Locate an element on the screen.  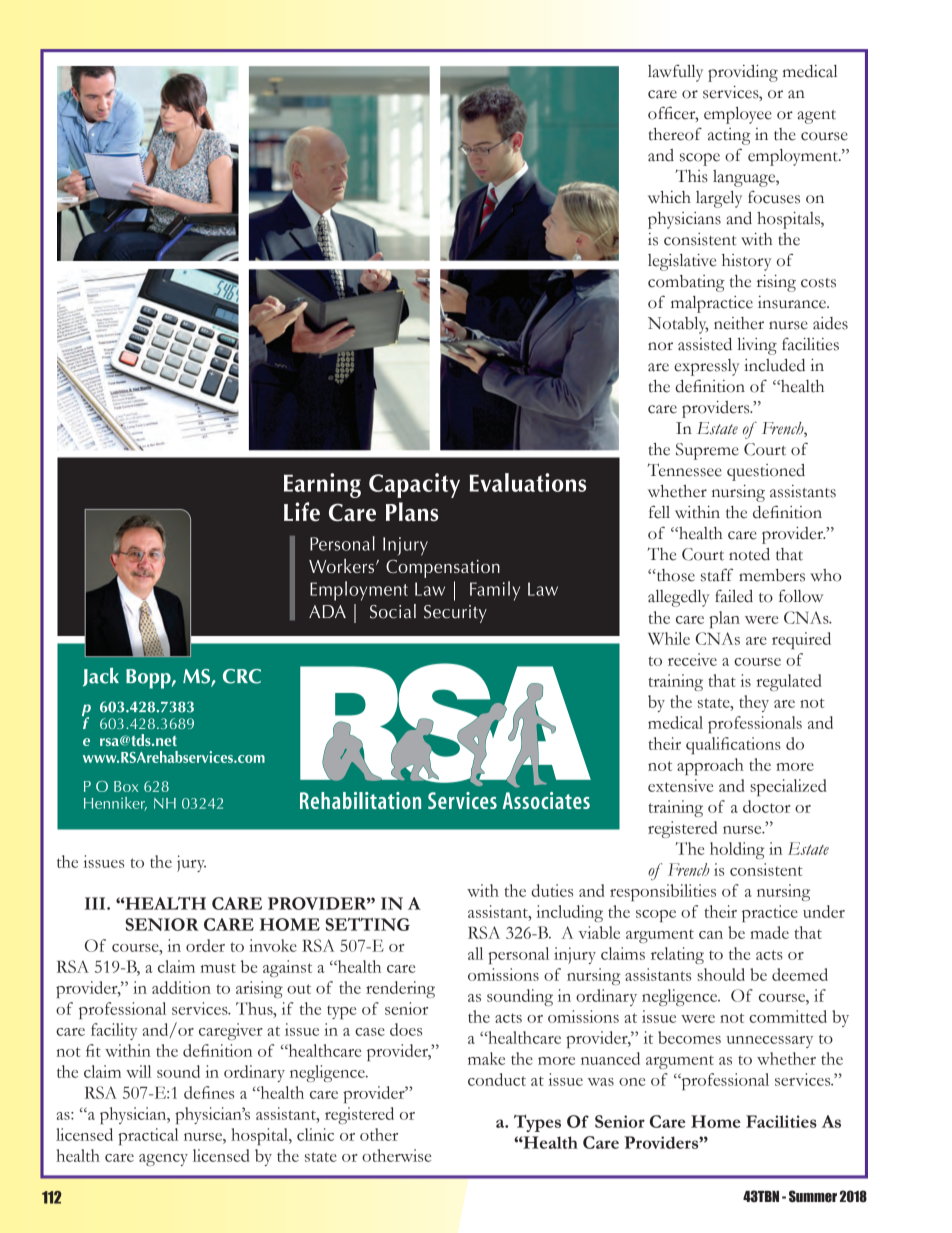
Notably is located at coordinates (678, 325).
